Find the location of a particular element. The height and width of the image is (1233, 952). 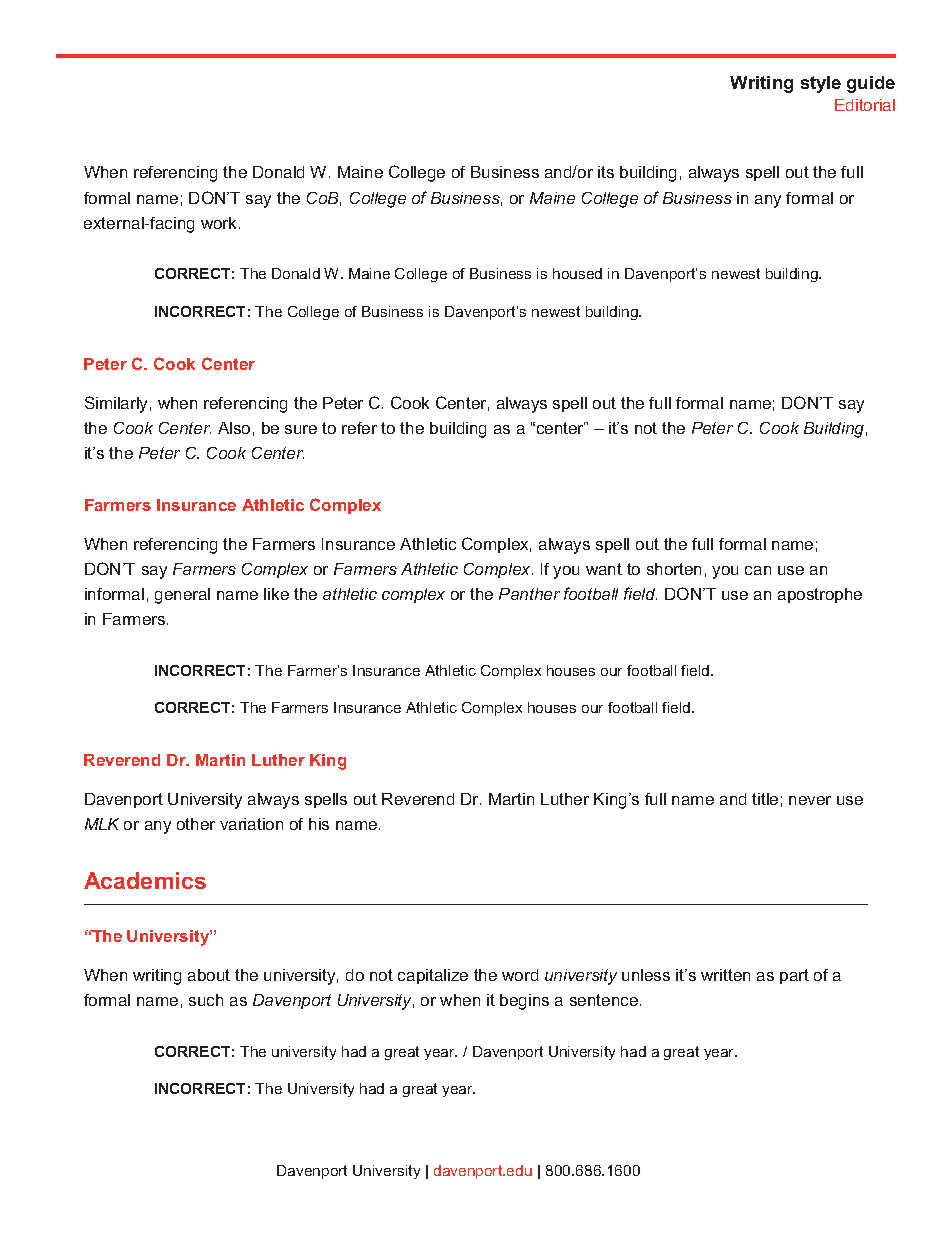

style is located at coordinates (821, 84).
